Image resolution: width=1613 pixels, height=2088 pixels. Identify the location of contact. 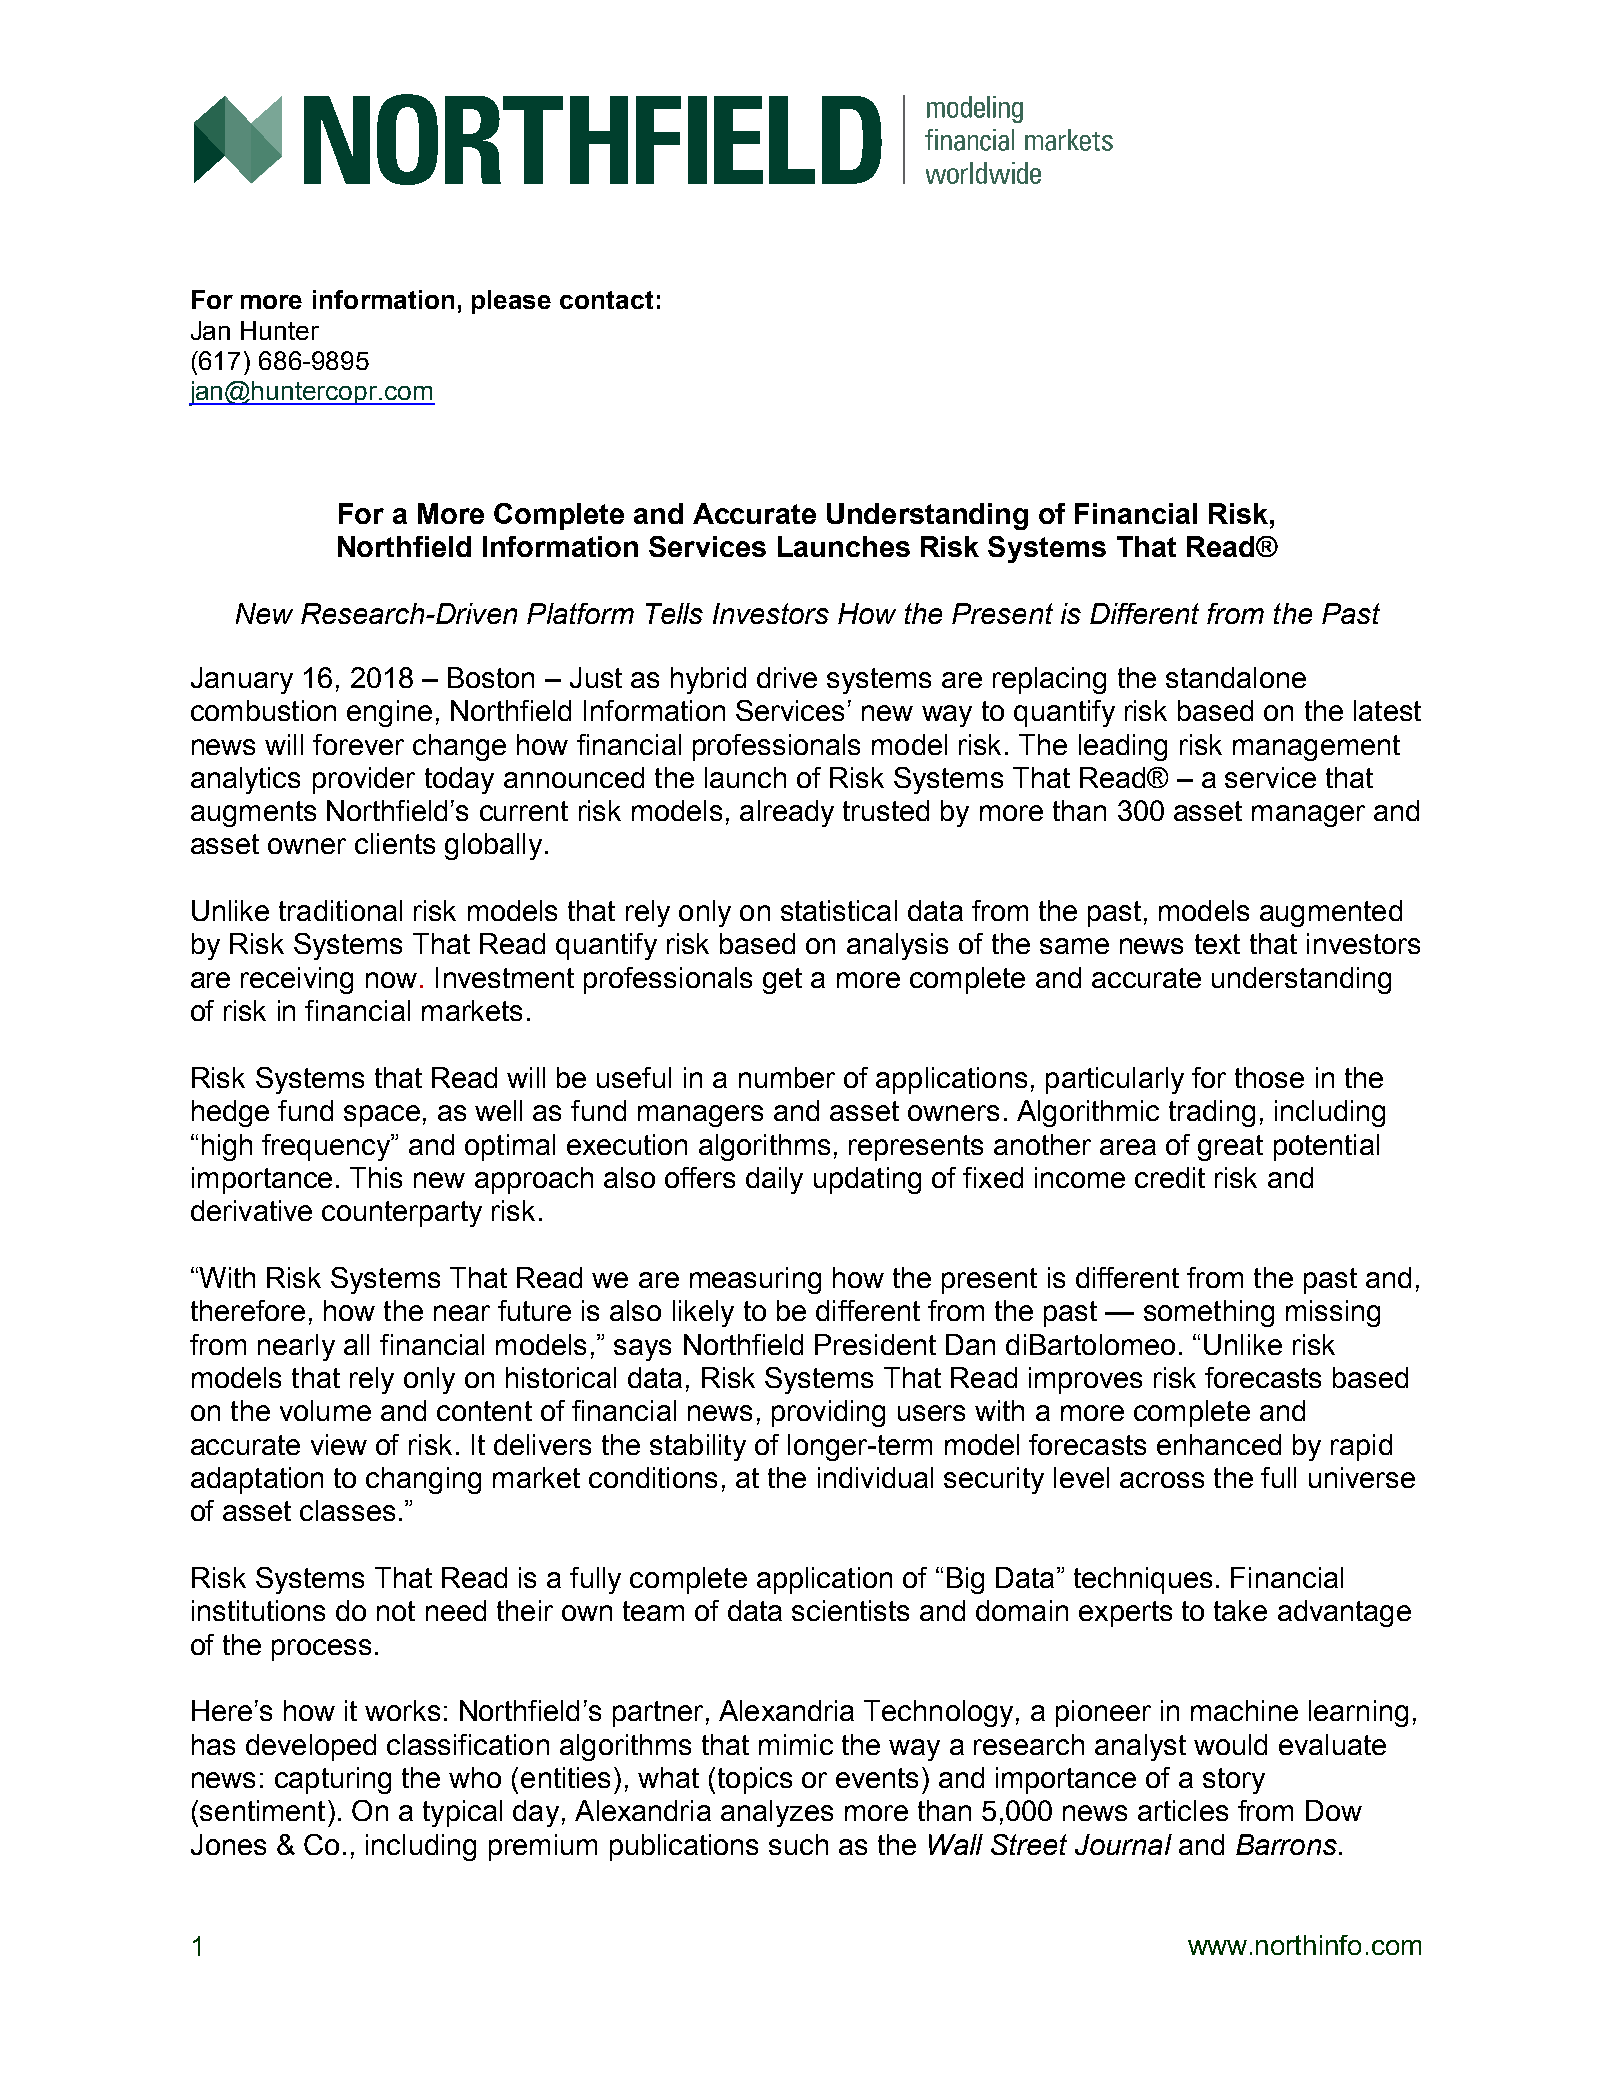
(606, 300).
